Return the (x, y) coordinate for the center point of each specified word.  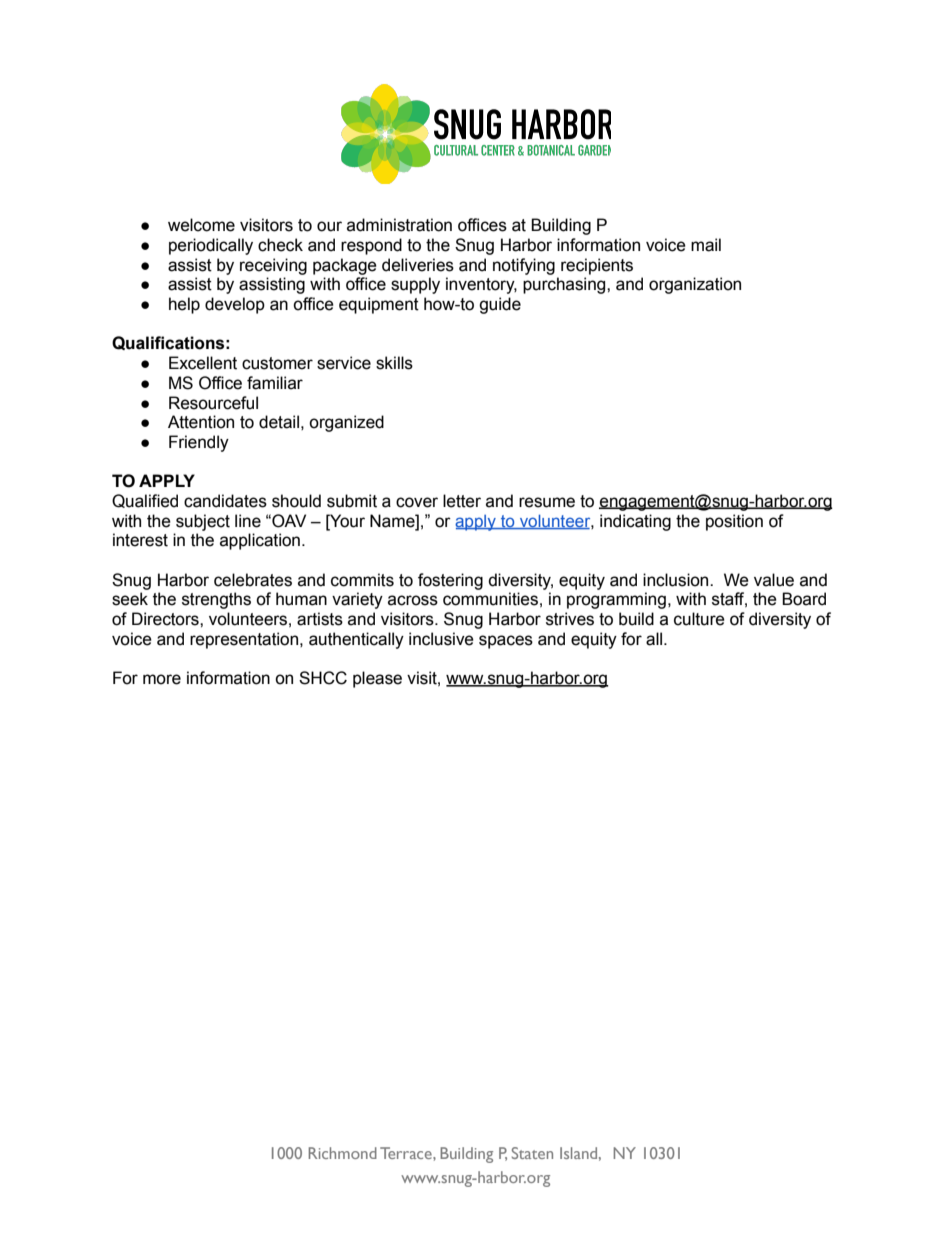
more (162, 679)
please (377, 679)
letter (462, 501)
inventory (481, 285)
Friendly (199, 443)
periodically (211, 246)
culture (699, 619)
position (734, 522)
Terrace (407, 1153)
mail (706, 245)
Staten (532, 1153)
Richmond (343, 1153)
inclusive (441, 639)
